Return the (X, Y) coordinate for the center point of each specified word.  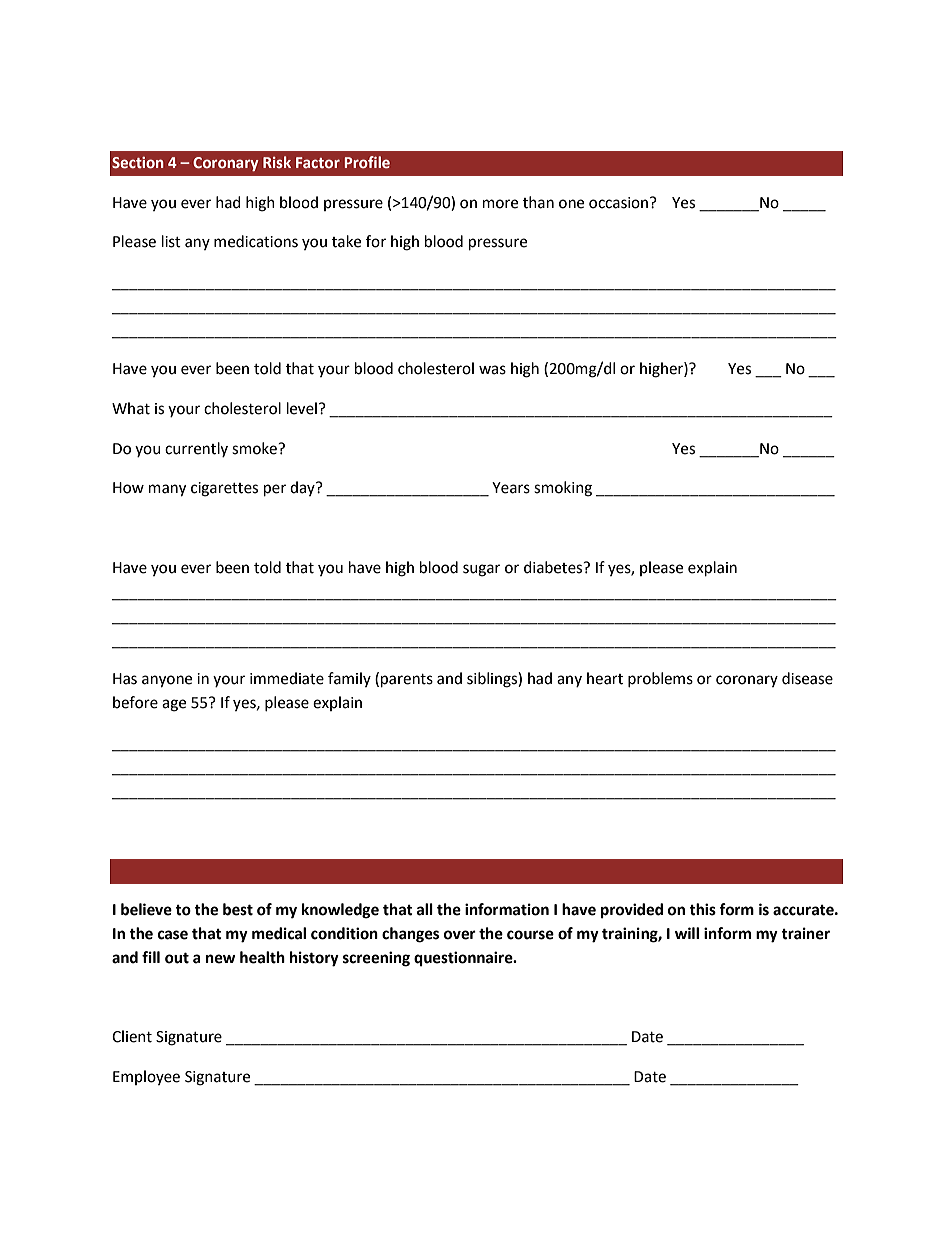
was (492, 370)
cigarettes (224, 489)
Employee (146, 1077)
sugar (481, 570)
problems (660, 679)
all (425, 909)
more (500, 204)
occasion (620, 203)
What (131, 408)
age (174, 705)
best (238, 909)
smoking (563, 489)
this (702, 909)
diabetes (554, 567)
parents (407, 681)
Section (138, 162)
